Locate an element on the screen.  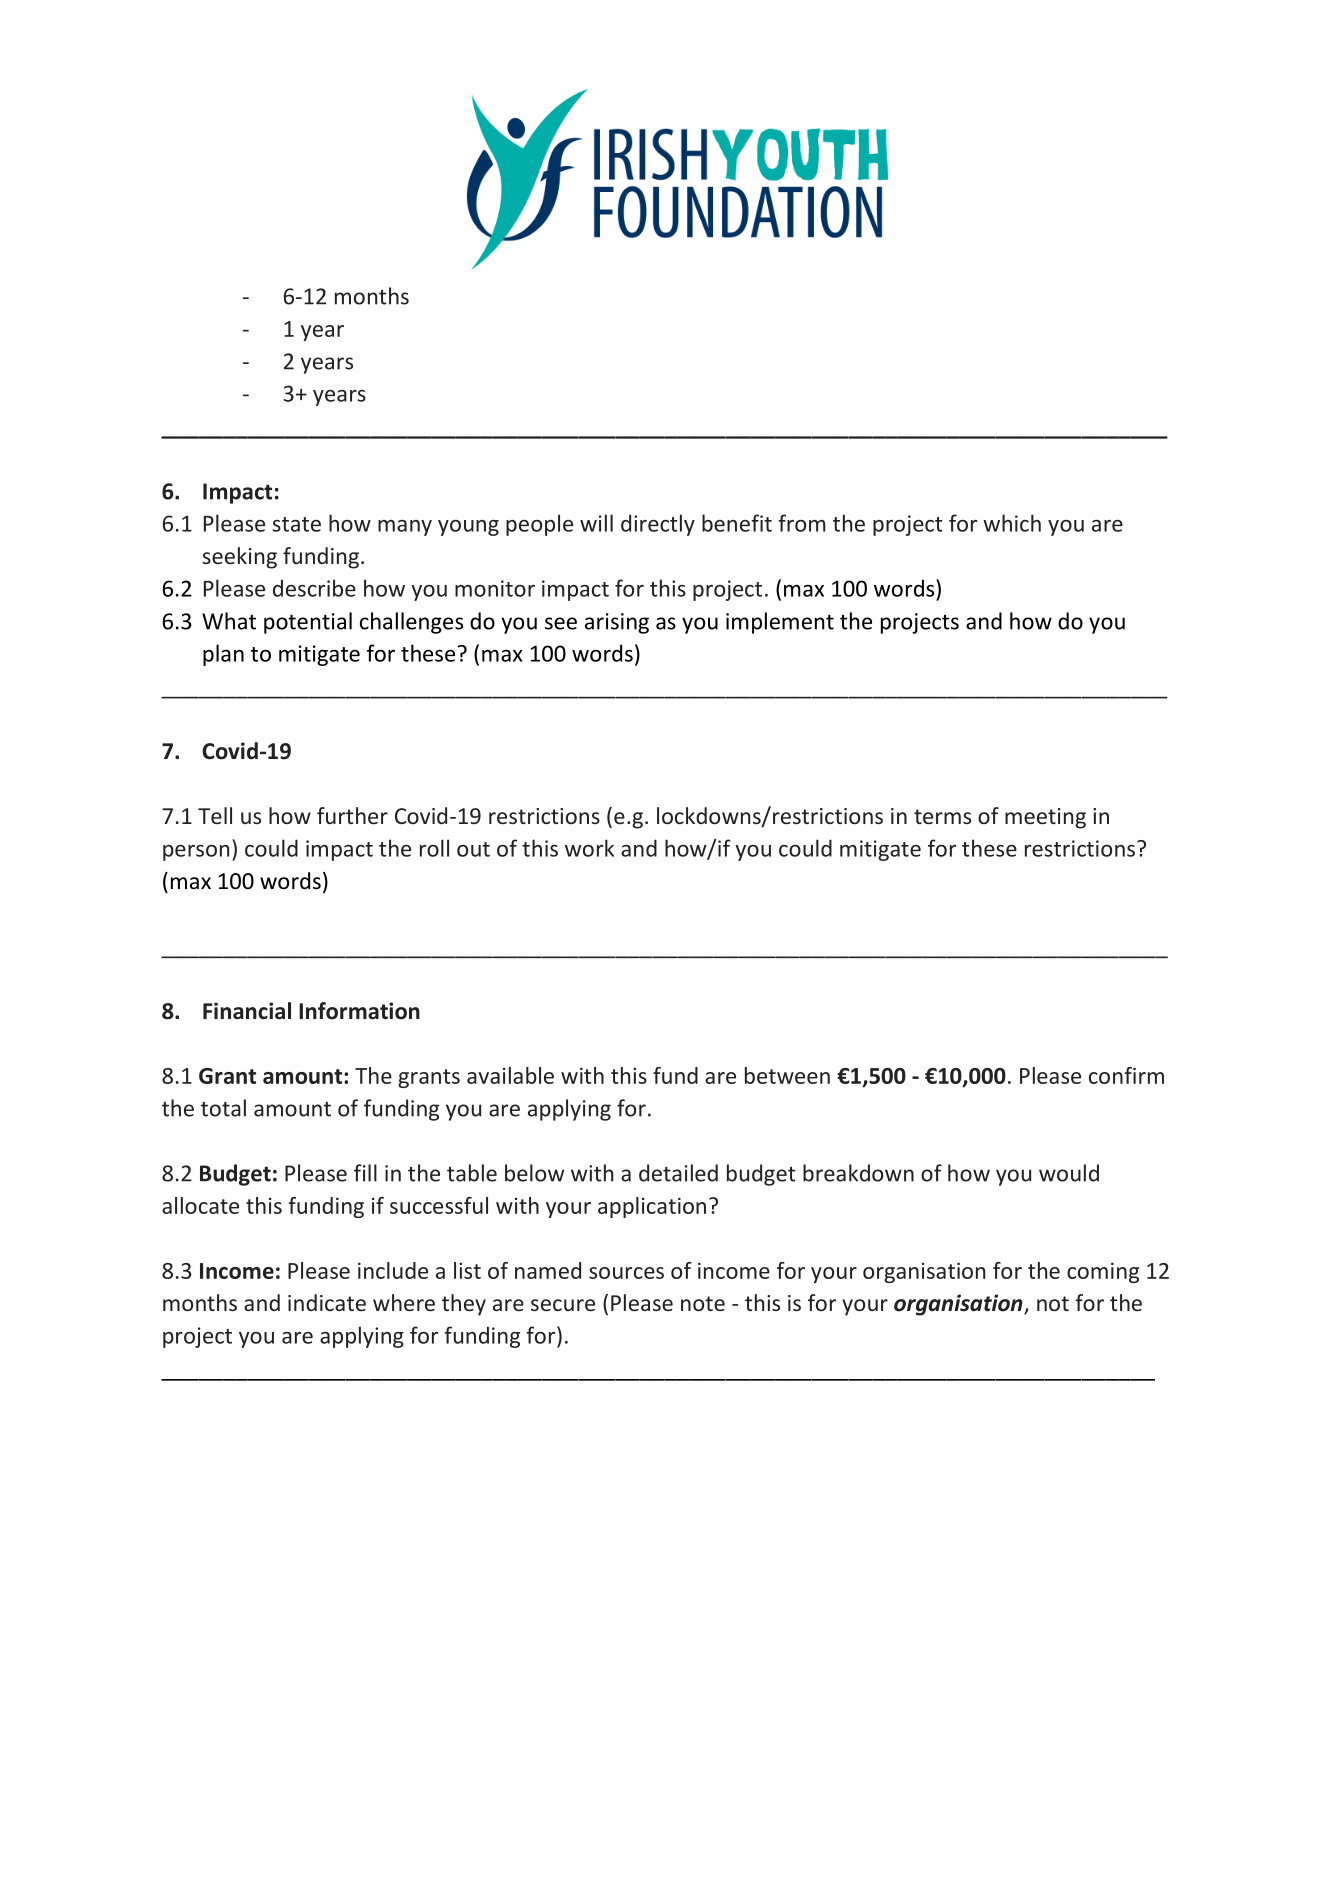
terms is located at coordinates (942, 816).
